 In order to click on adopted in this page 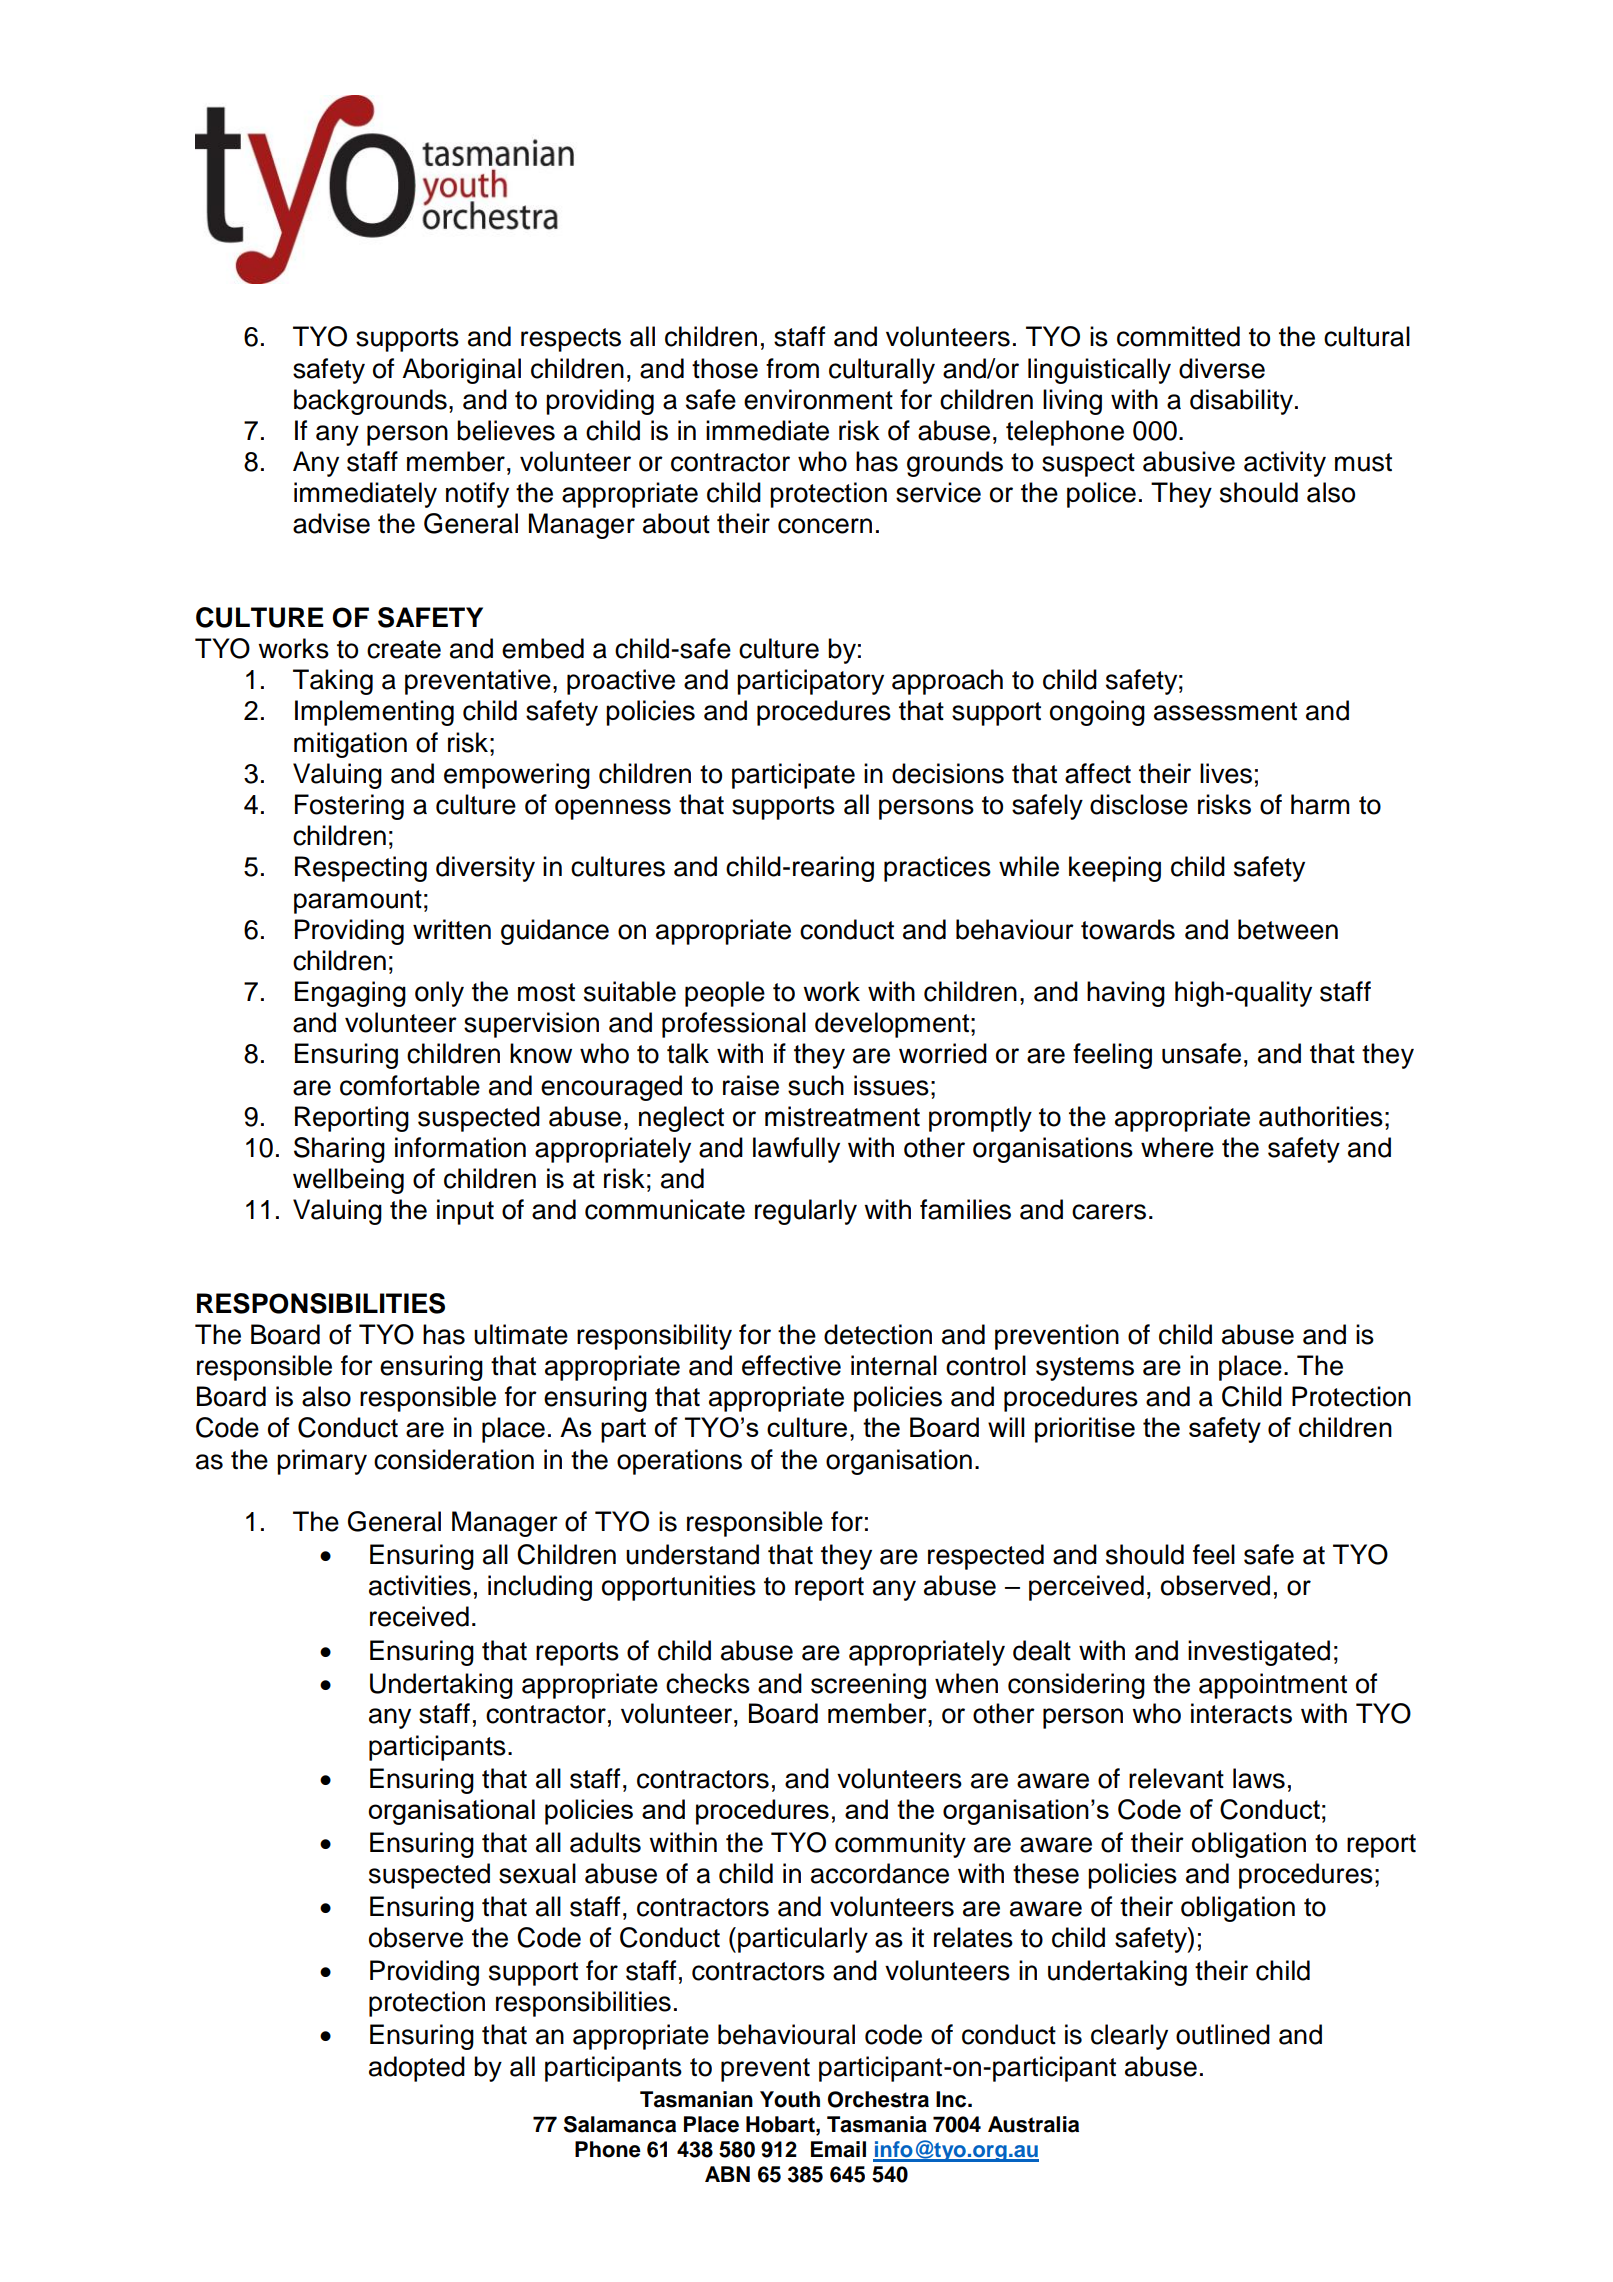, I will do `click(417, 2069)`.
